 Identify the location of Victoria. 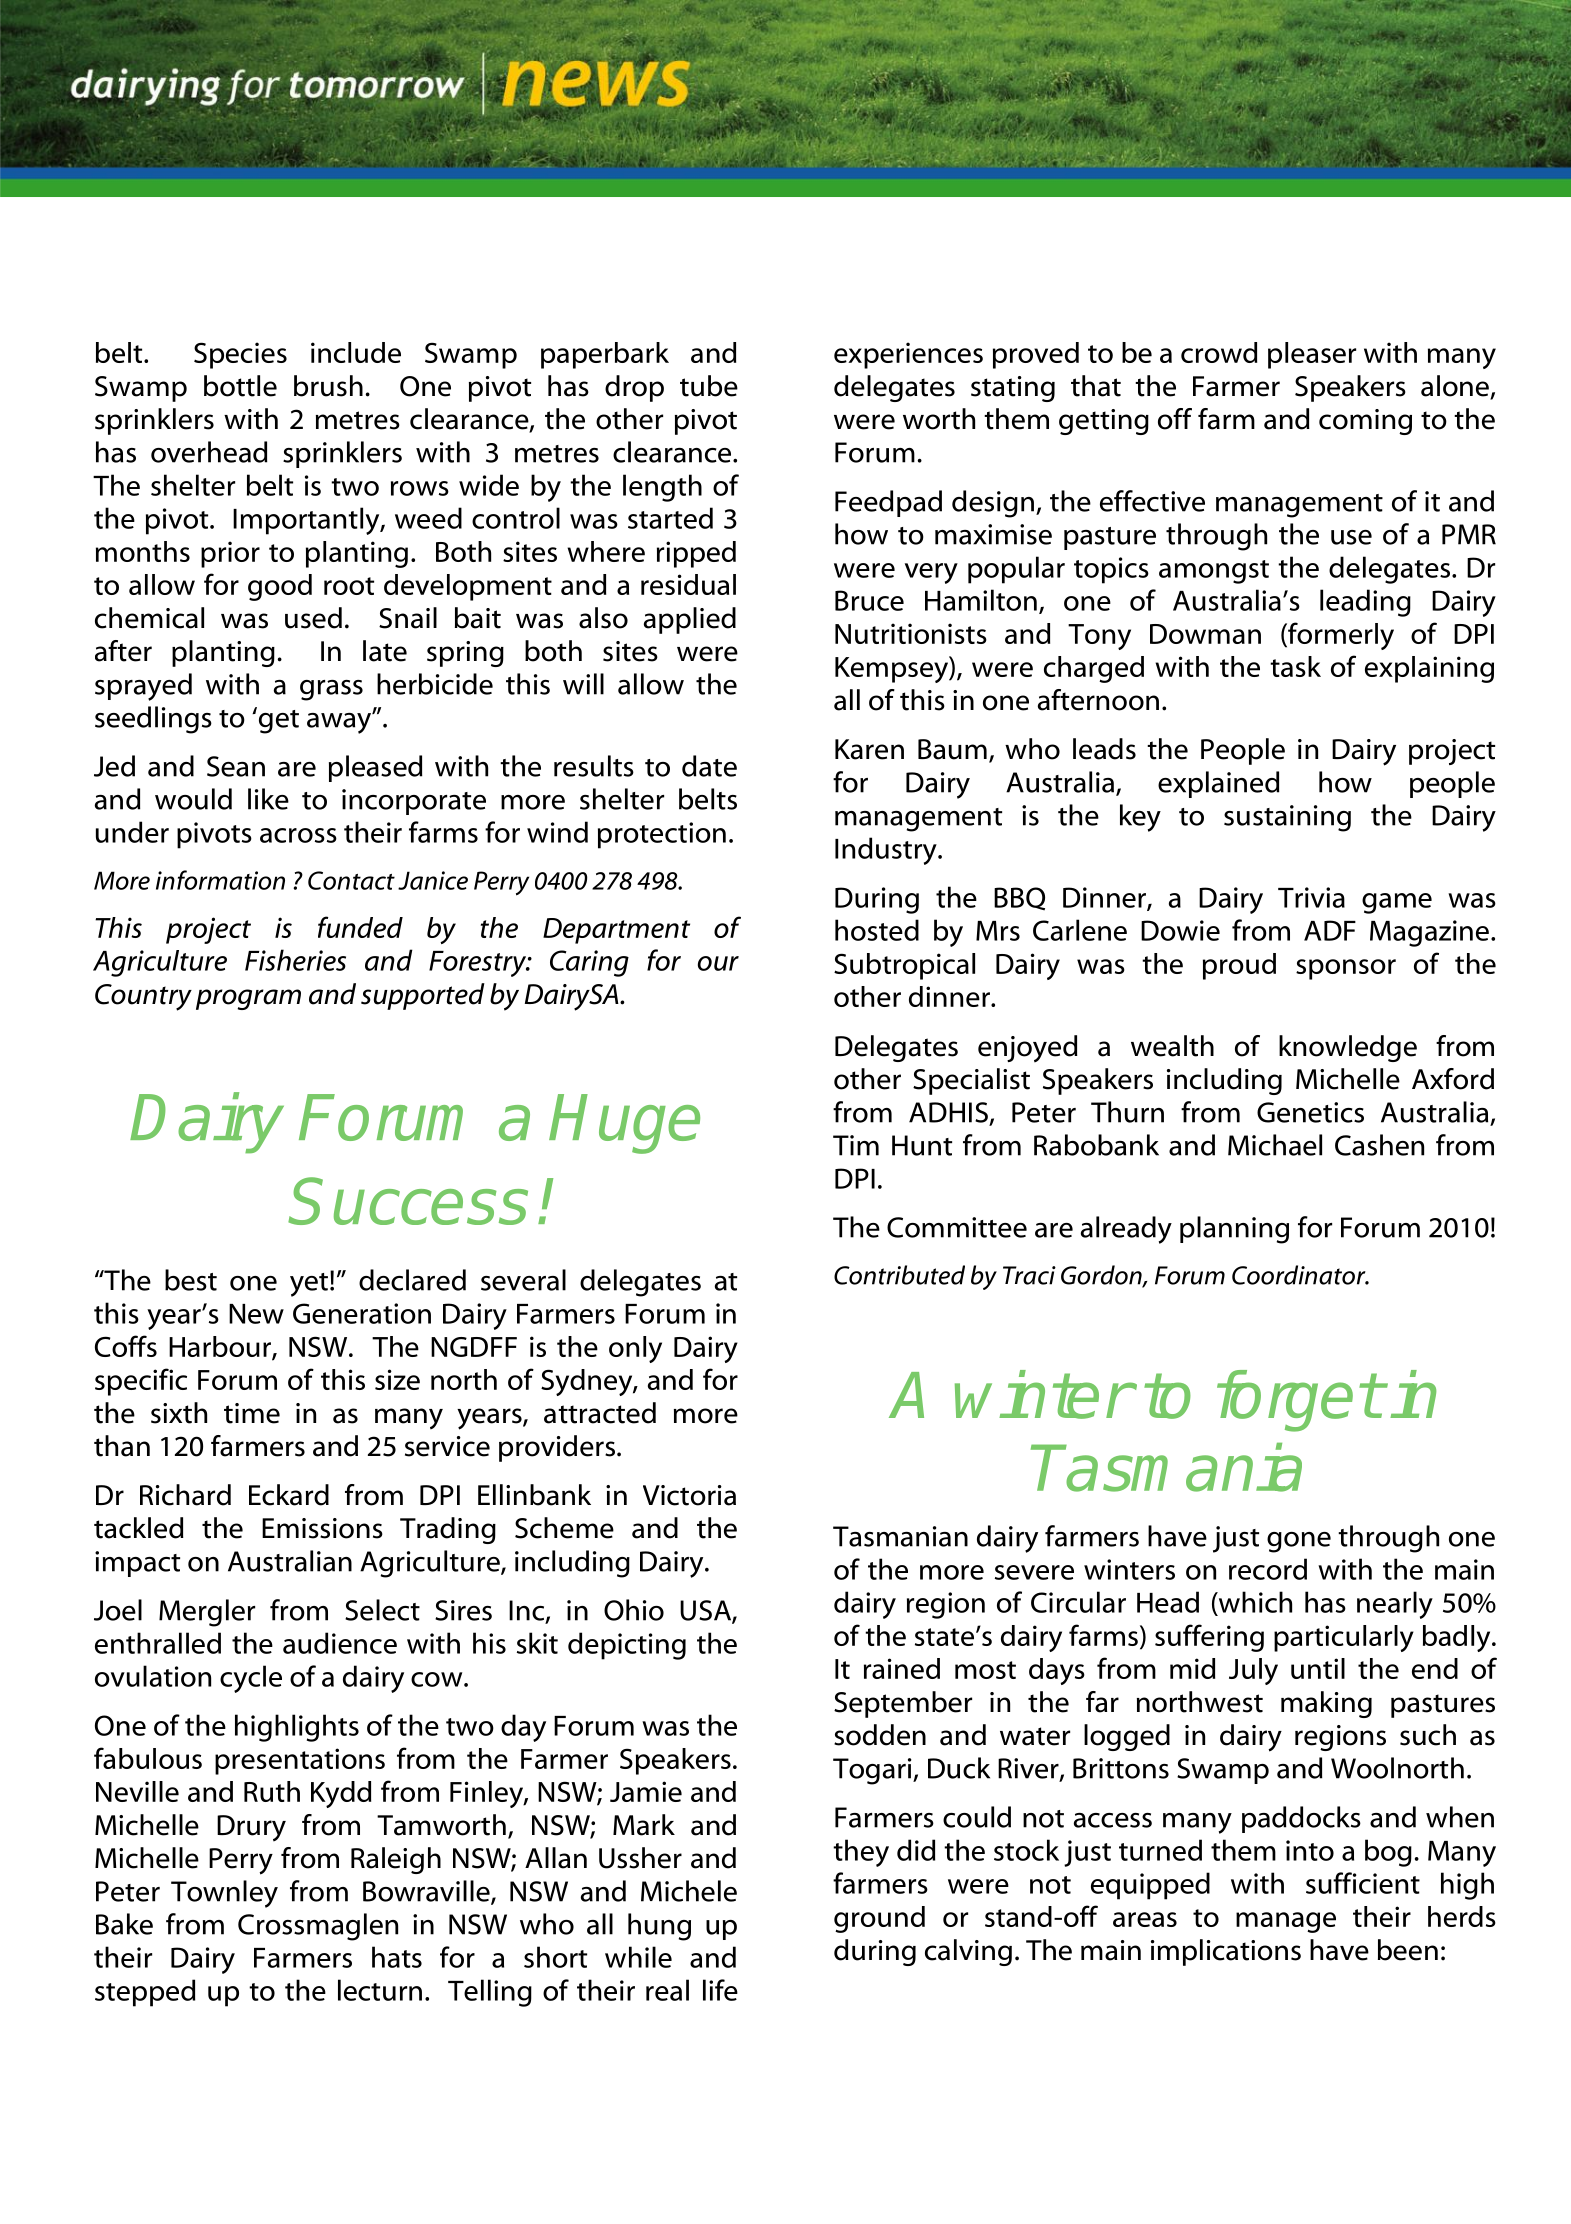
(689, 1495).
